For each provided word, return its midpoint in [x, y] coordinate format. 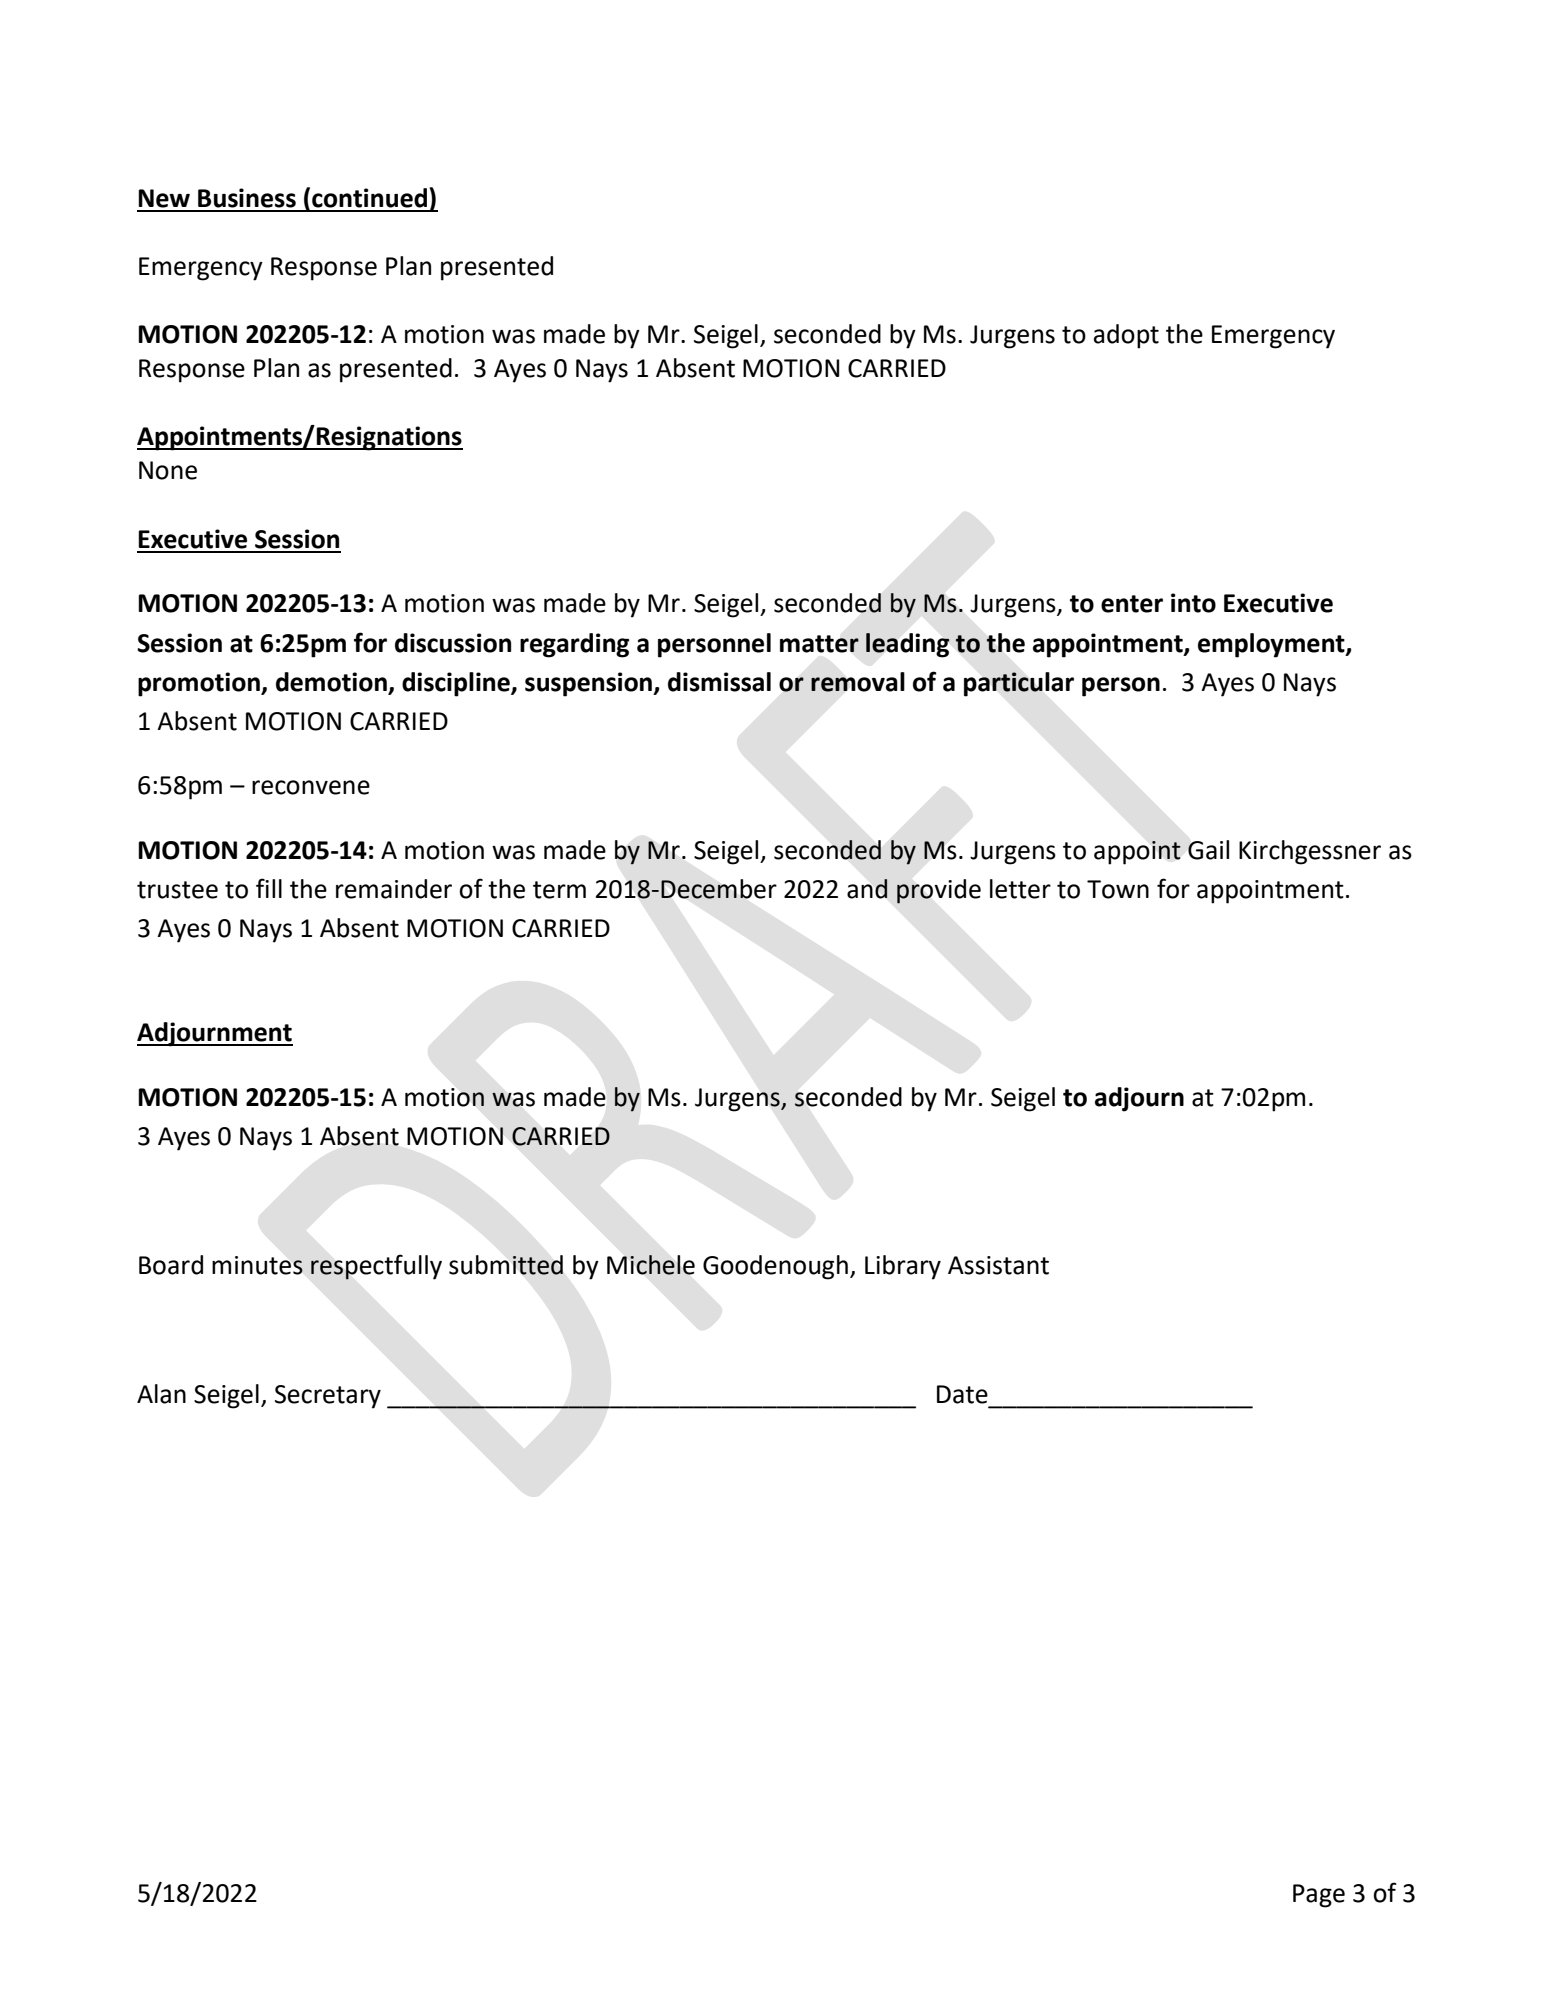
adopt [1126, 336]
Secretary [328, 1397]
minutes [257, 1265]
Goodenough [775, 1267]
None [168, 470]
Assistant [998, 1265]
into [1193, 603]
